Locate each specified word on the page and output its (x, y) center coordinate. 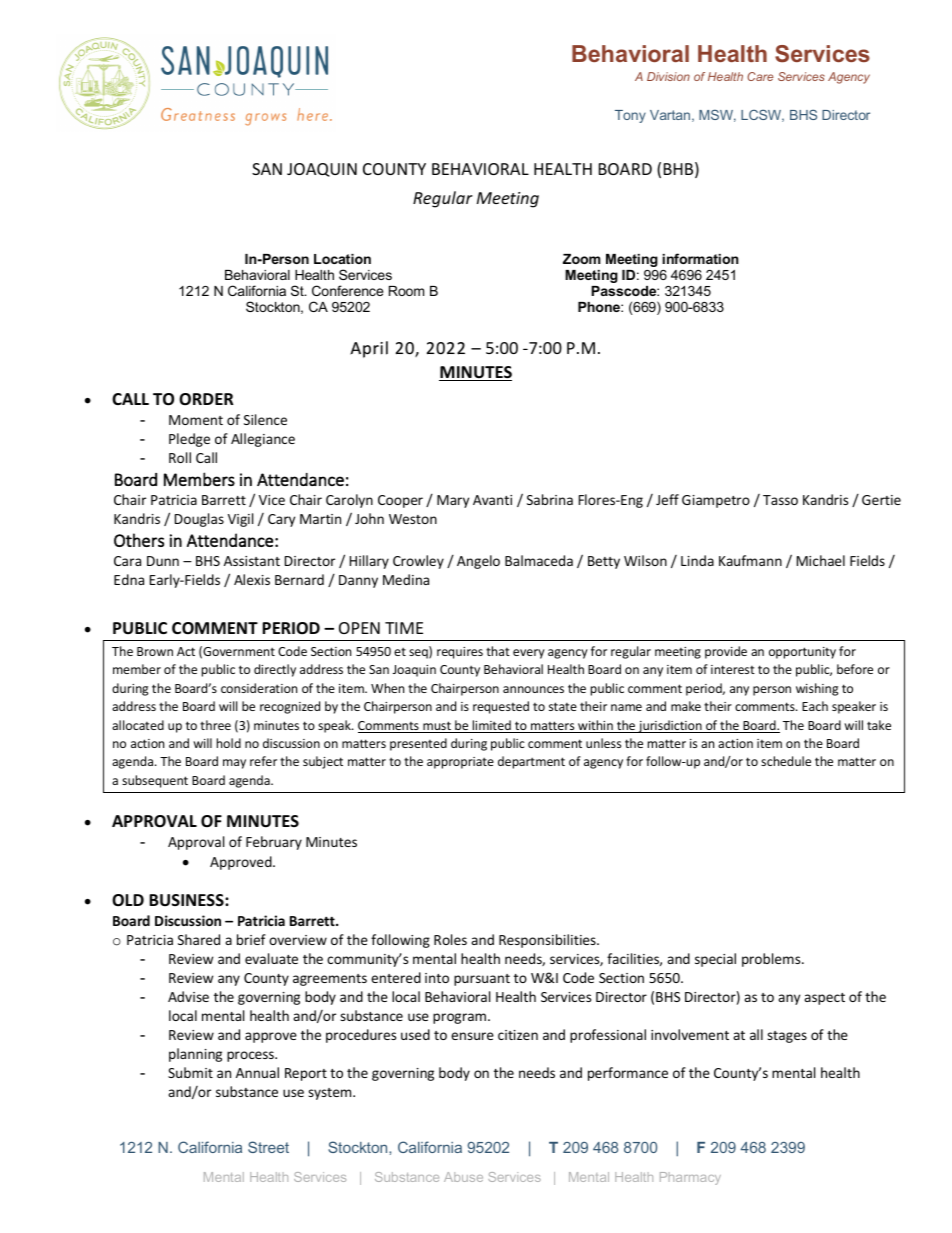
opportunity (802, 653)
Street (268, 1147)
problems (772, 960)
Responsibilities (548, 941)
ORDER (206, 399)
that (498, 651)
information (700, 258)
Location (342, 259)
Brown (155, 651)
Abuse (463, 1177)
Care (760, 76)
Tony (630, 116)
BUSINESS (187, 900)
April (369, 349)
